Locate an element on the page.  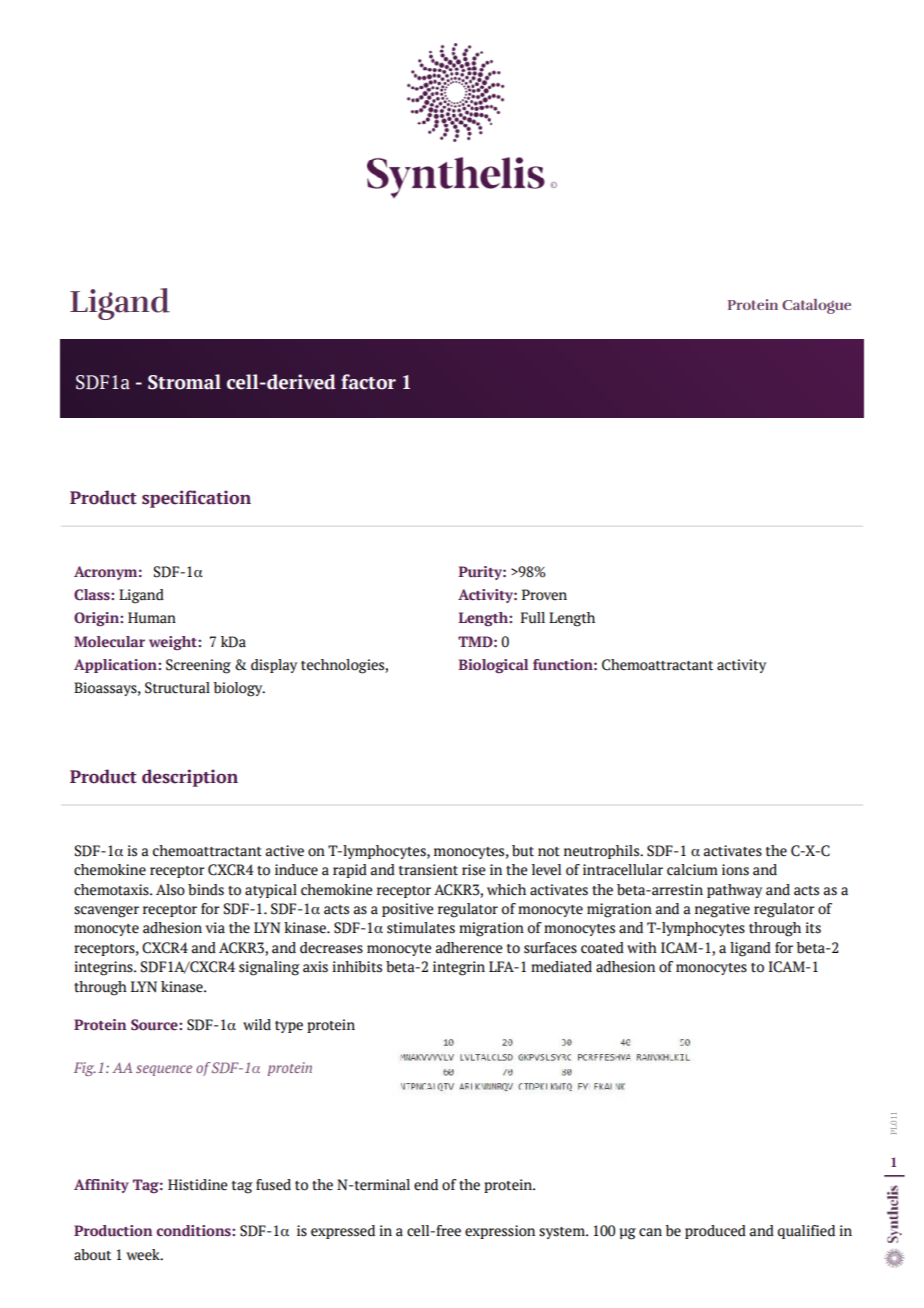
Catalogue is located at coordinates (816, 306).
